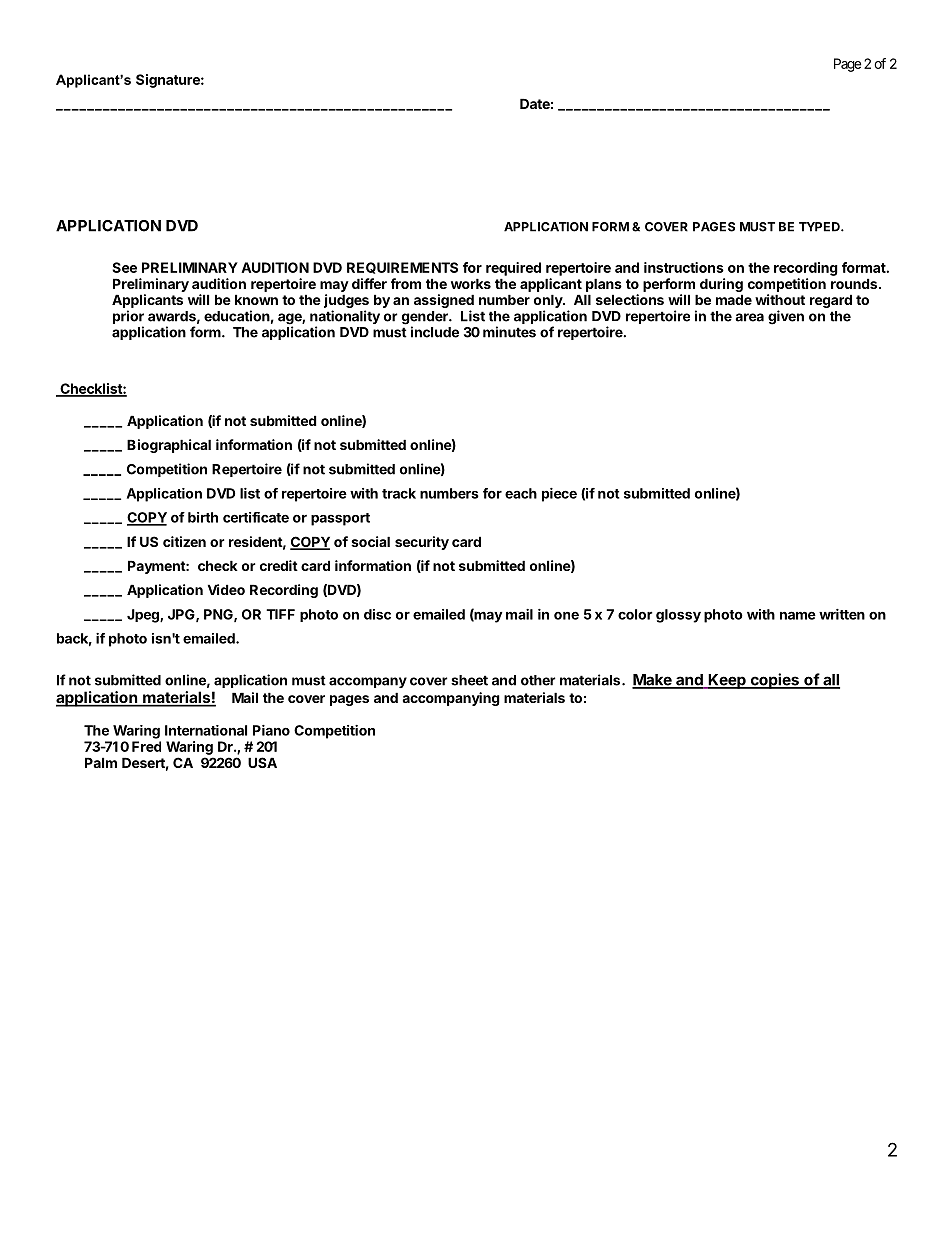 Image resolution: width=952 pixels, height=1233 pixels. I want to click on Jpeg, so click(144, 616).
